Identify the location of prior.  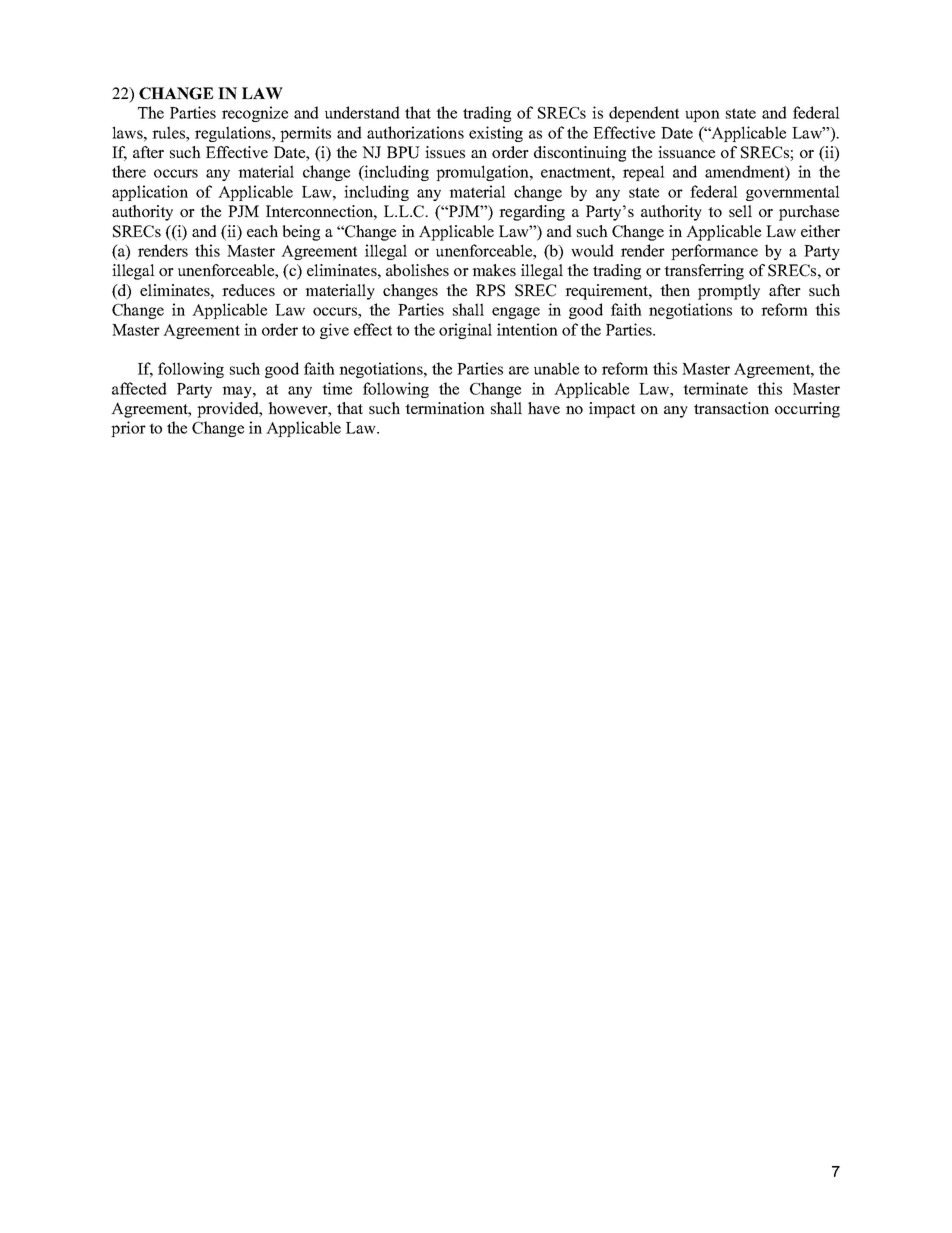
(128, 429).
